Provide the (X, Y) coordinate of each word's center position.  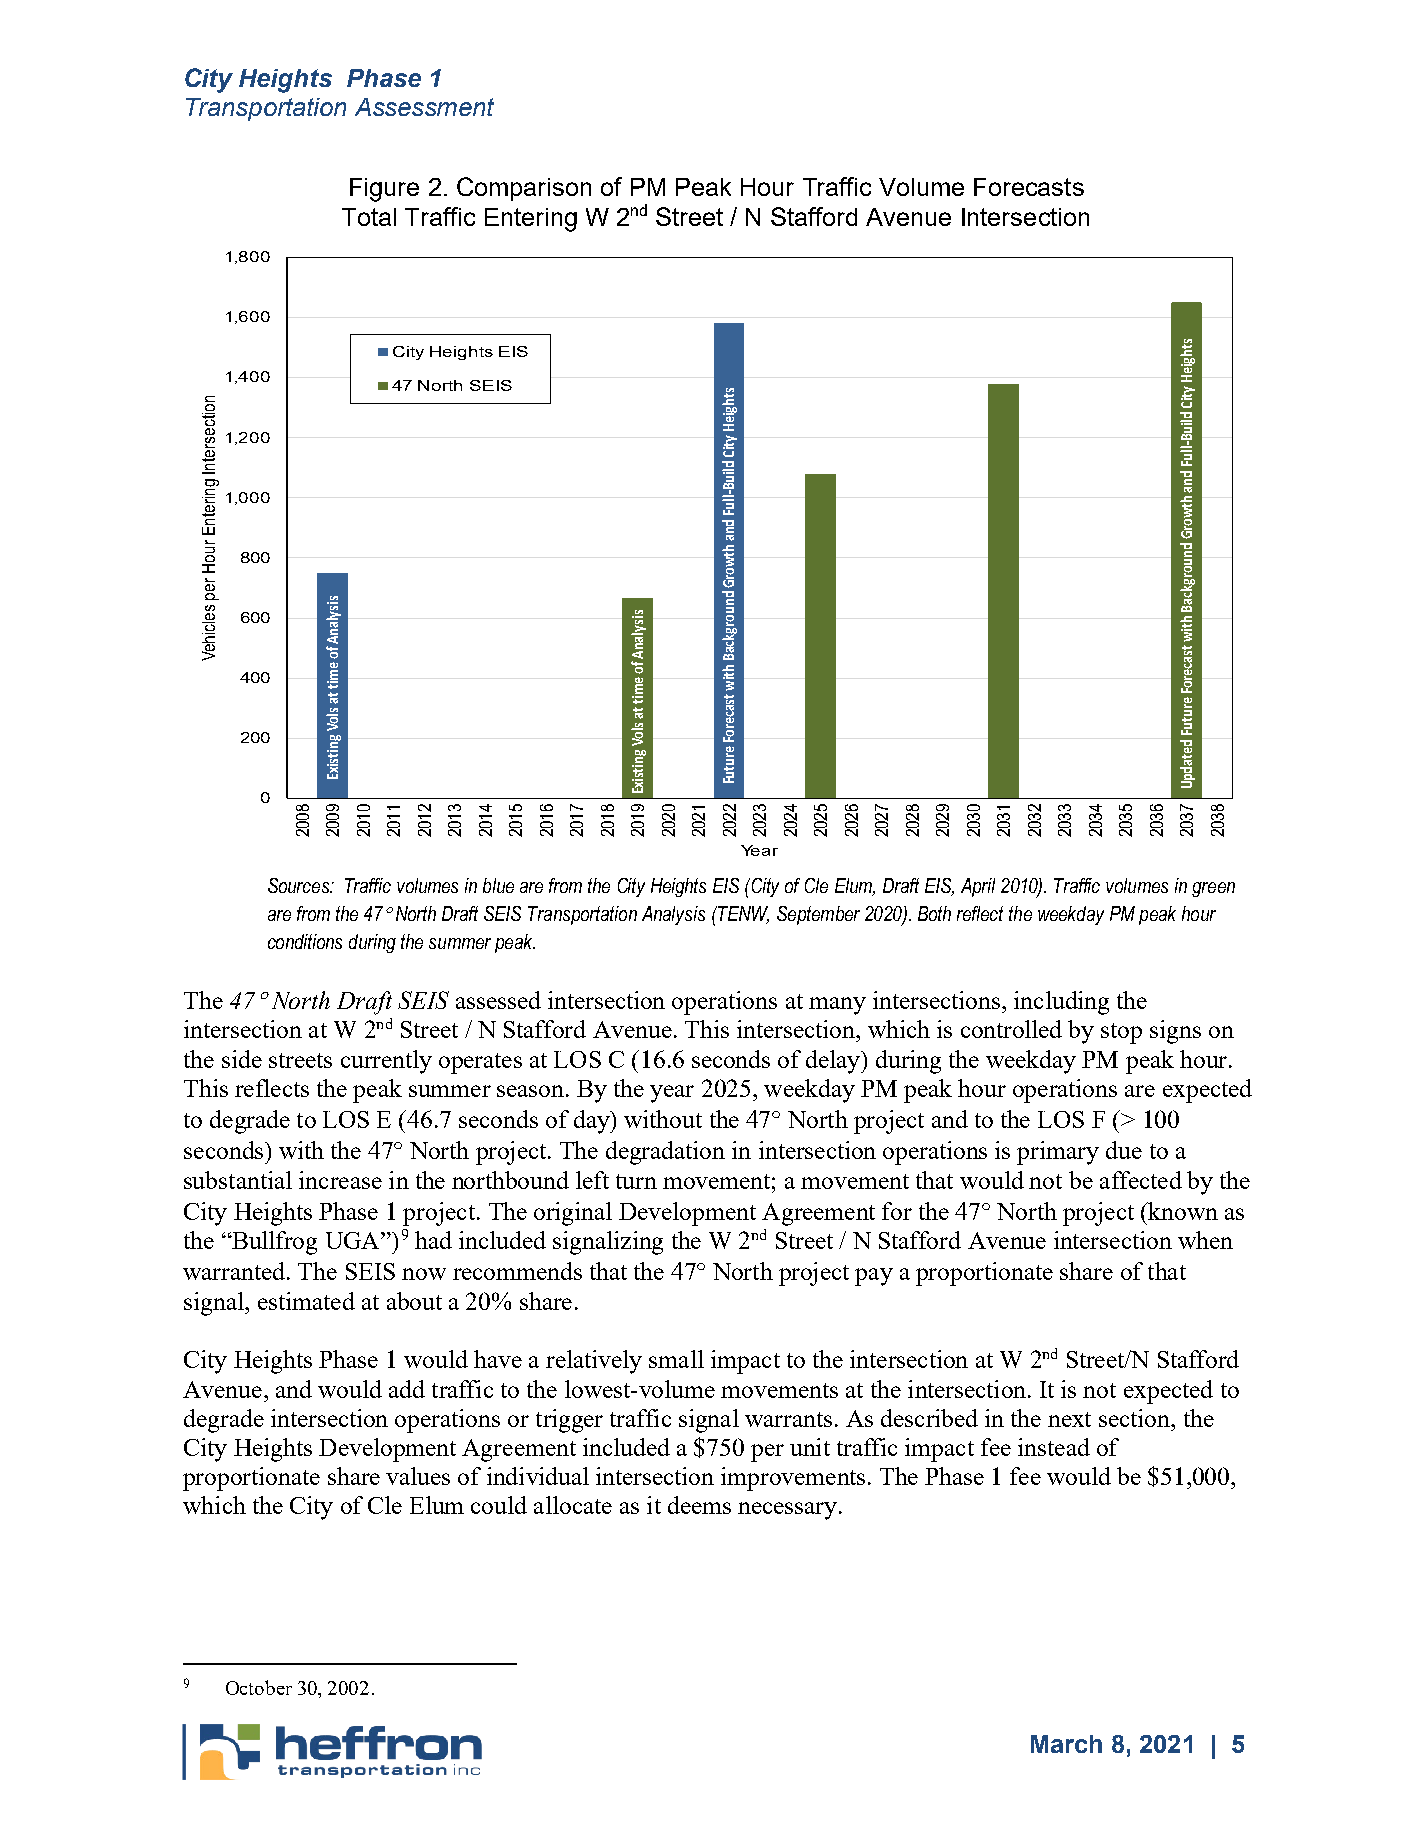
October (259, 1687)
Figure (384, 190)
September (818, 915)
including (1061, 1003)
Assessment (424, 107)
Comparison (524, 189)
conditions (305, 941)
